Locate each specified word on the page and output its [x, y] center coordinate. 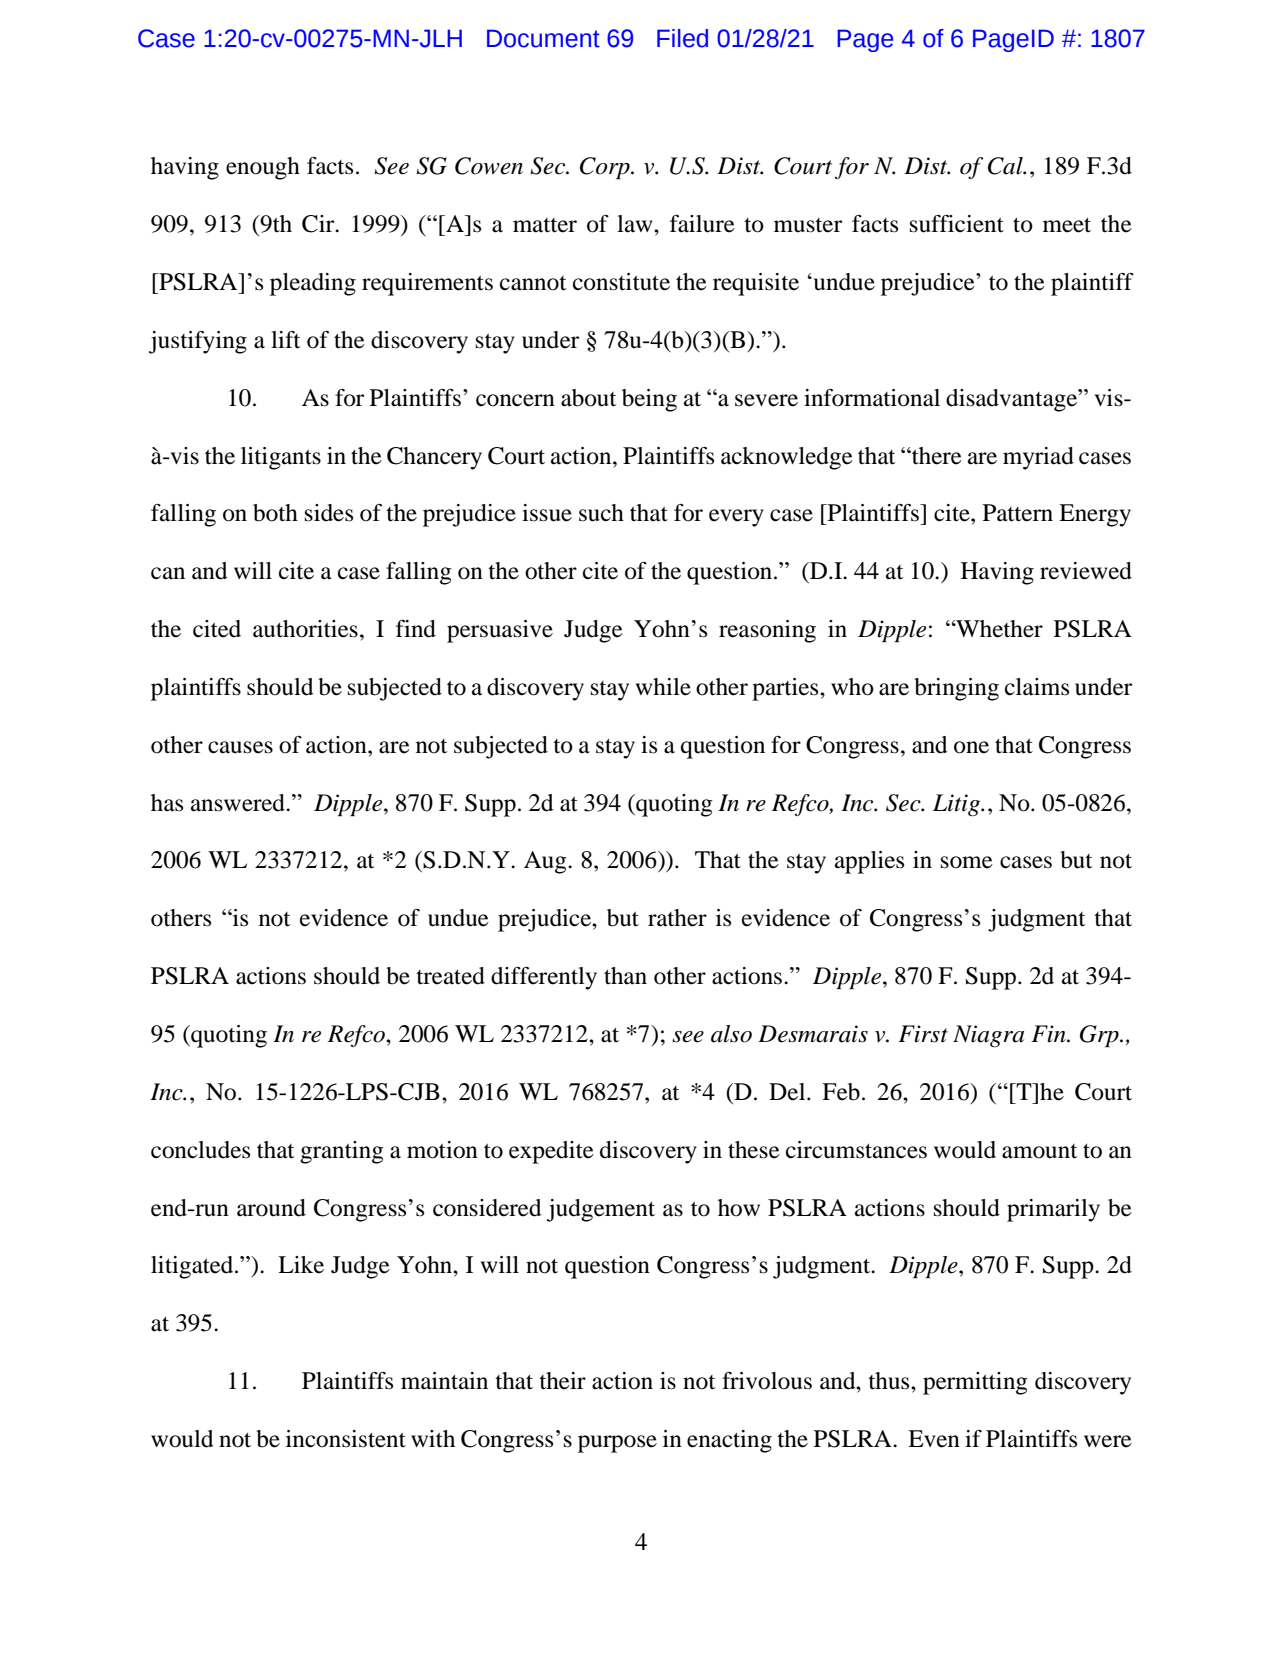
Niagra [988, 1036]
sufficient [957, 224]
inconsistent [346, 1439]
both [275, 513]
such [601, 513]
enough [263, 168]
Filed [682, 38]
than [625, 976]
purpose [617, 1444]
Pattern [1018, 513]
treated [450, 976]
